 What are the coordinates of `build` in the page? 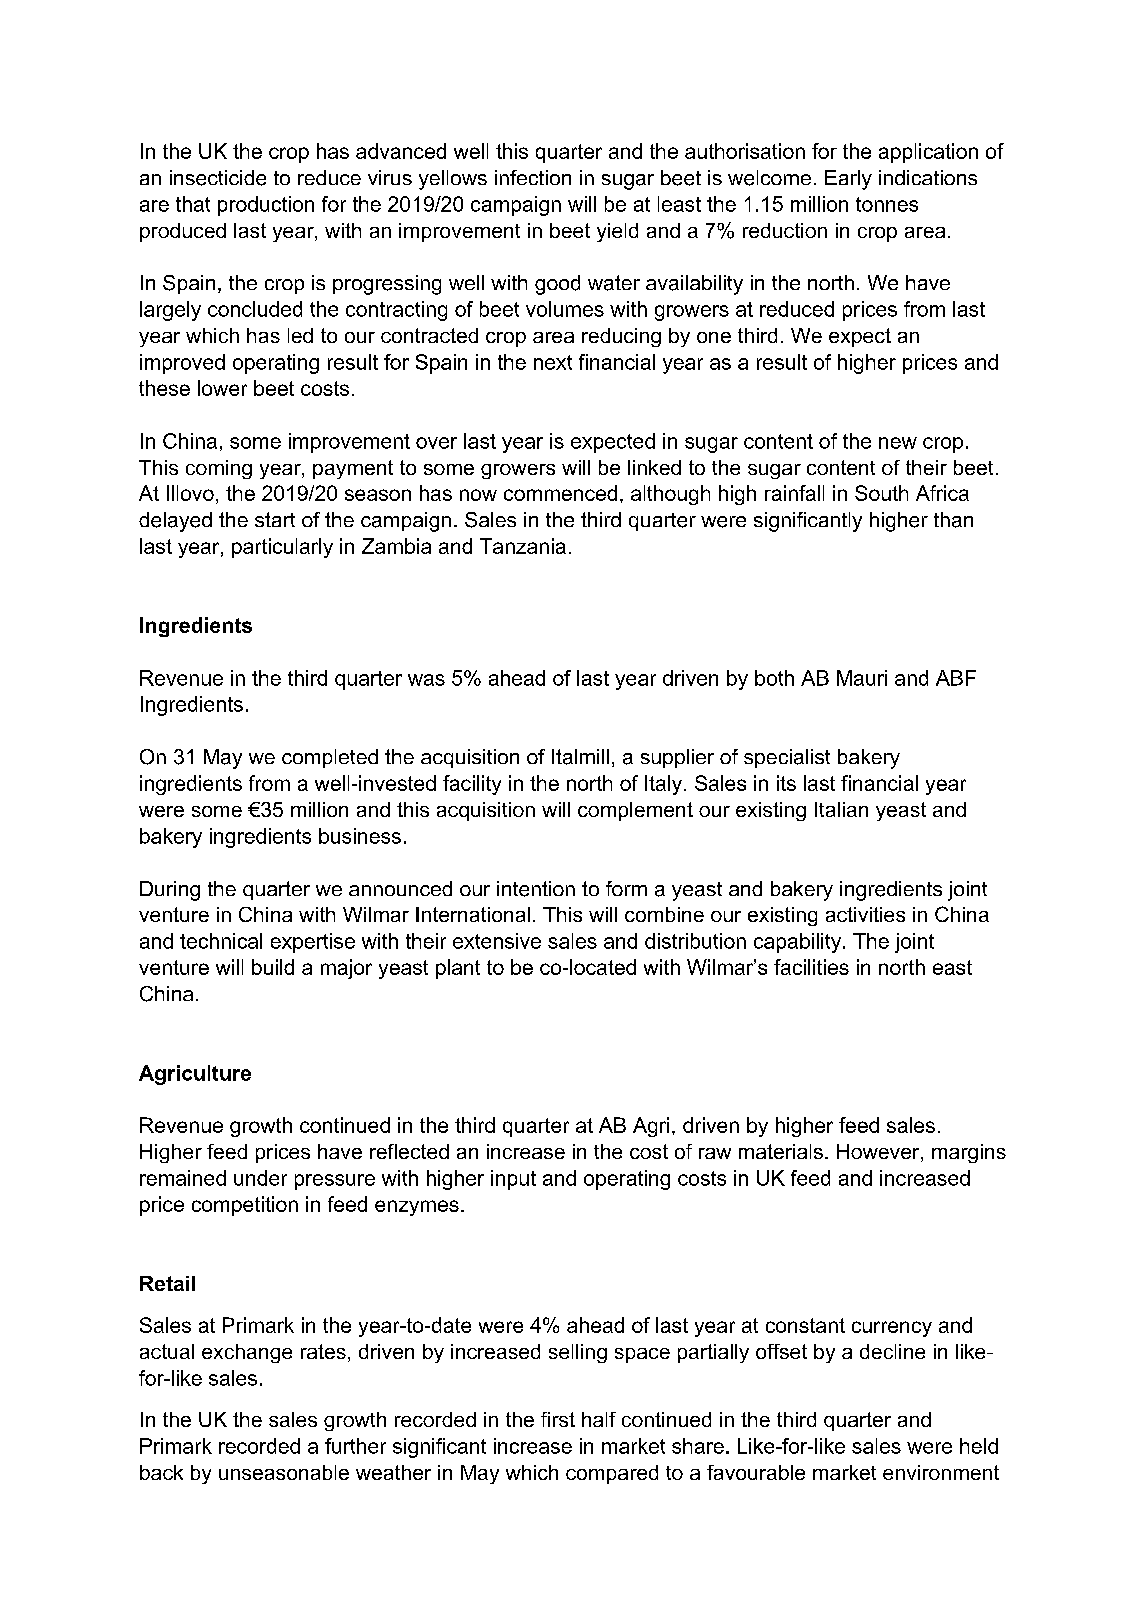 It's located at (273, 967).
